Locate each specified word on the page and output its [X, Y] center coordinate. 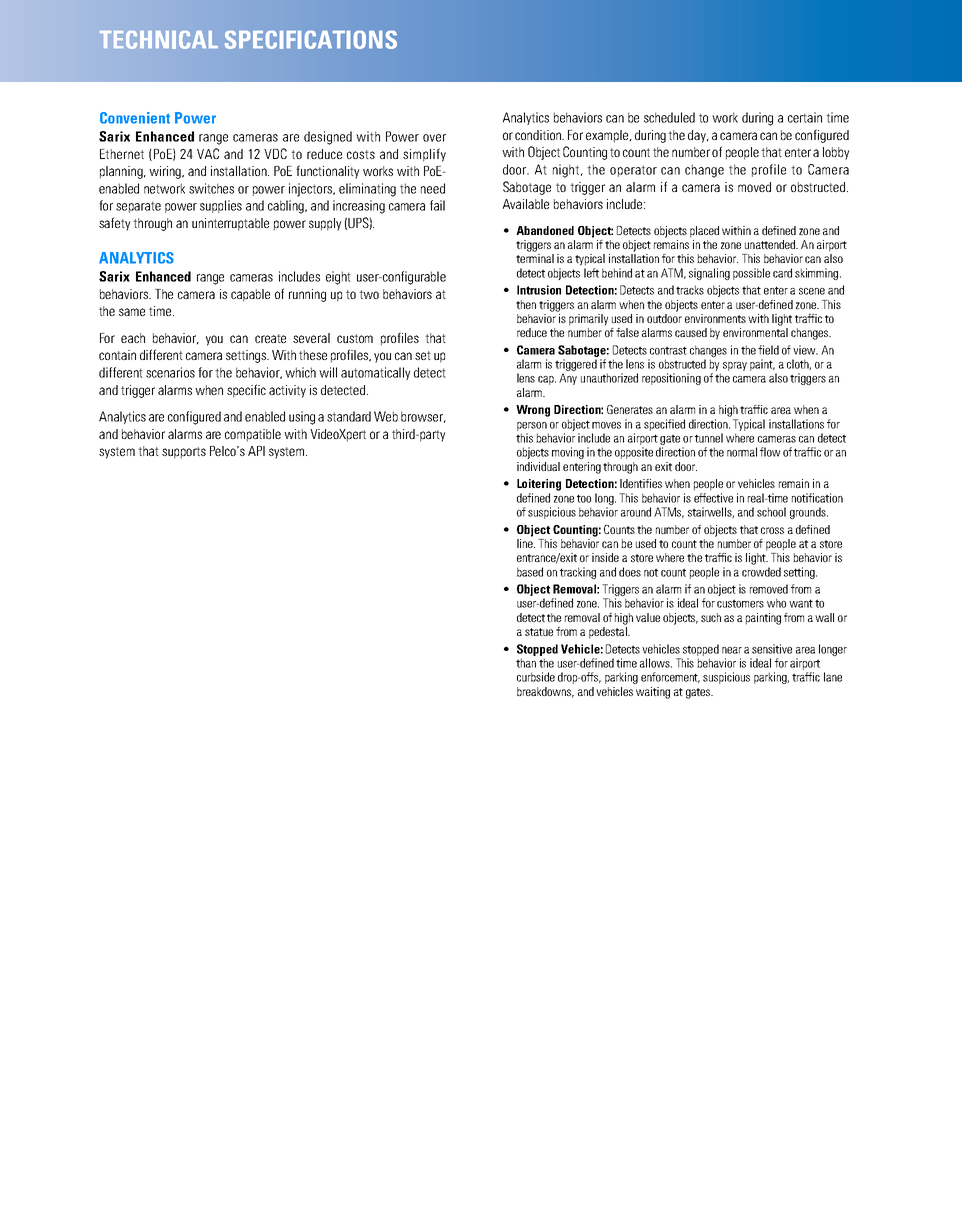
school [771, 512]
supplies [221, 206]
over [434, 138]
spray [735, 366]
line [526, 542]
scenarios [170, 372]
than [526, 663]
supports [184, 453]
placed [704, 232]
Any [568, 379]
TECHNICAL [159, 40]
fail [437, 205]
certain [805, 117]
